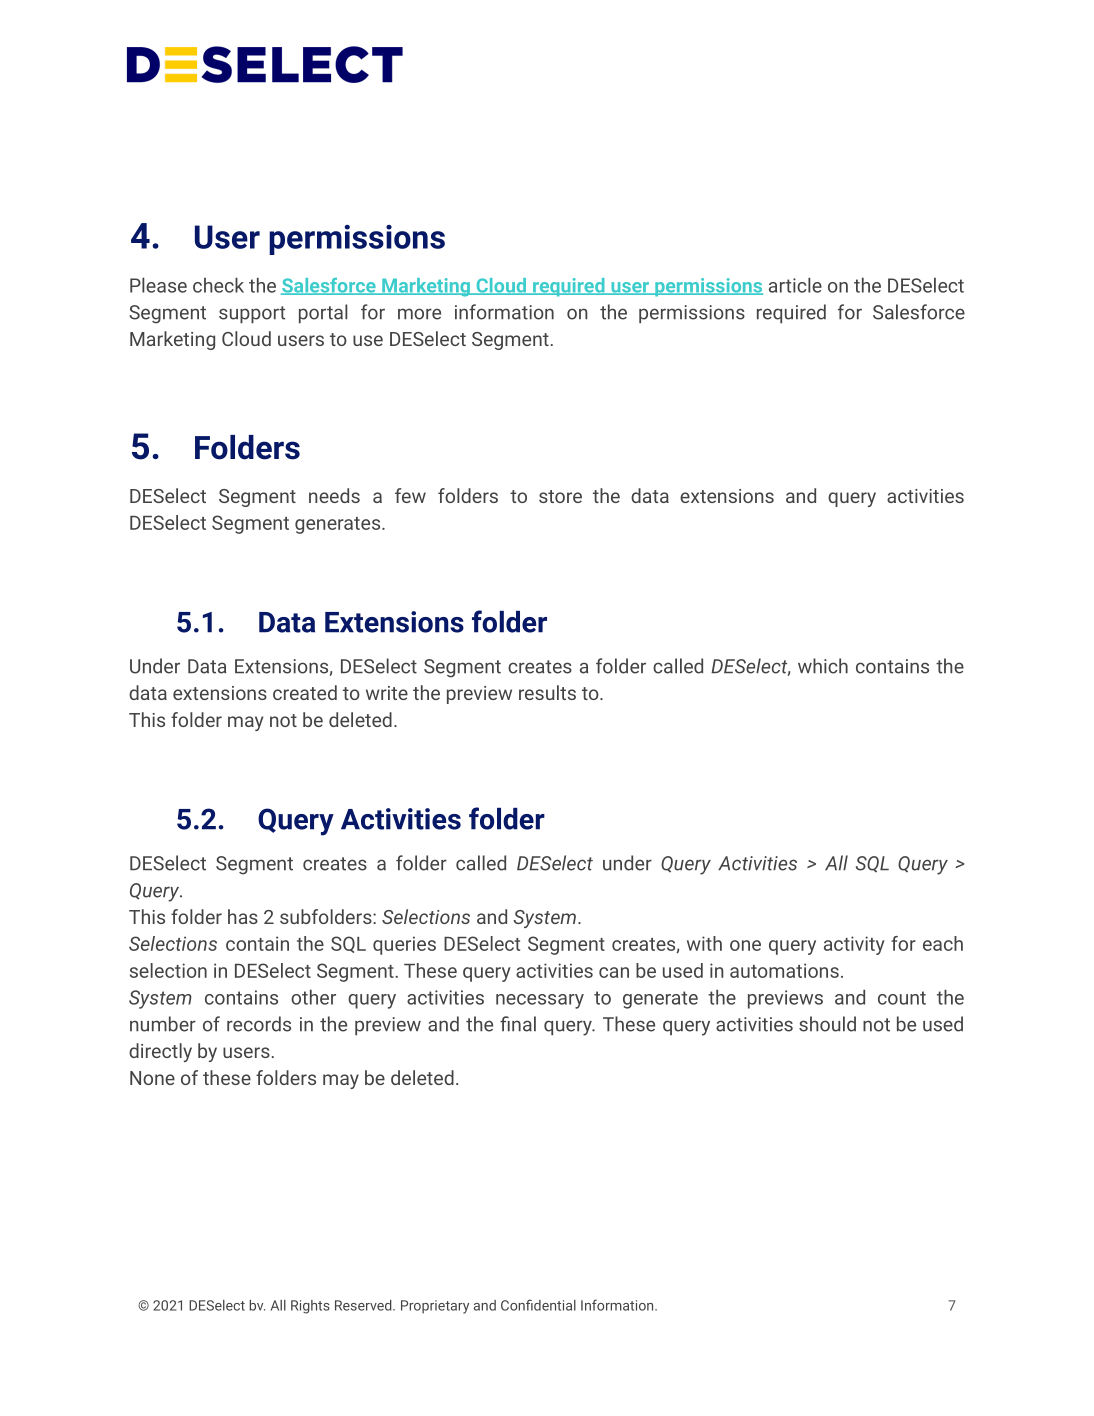 The image size is (1094, 1416). I want to click on Proprietary, so click(435, 1307).
